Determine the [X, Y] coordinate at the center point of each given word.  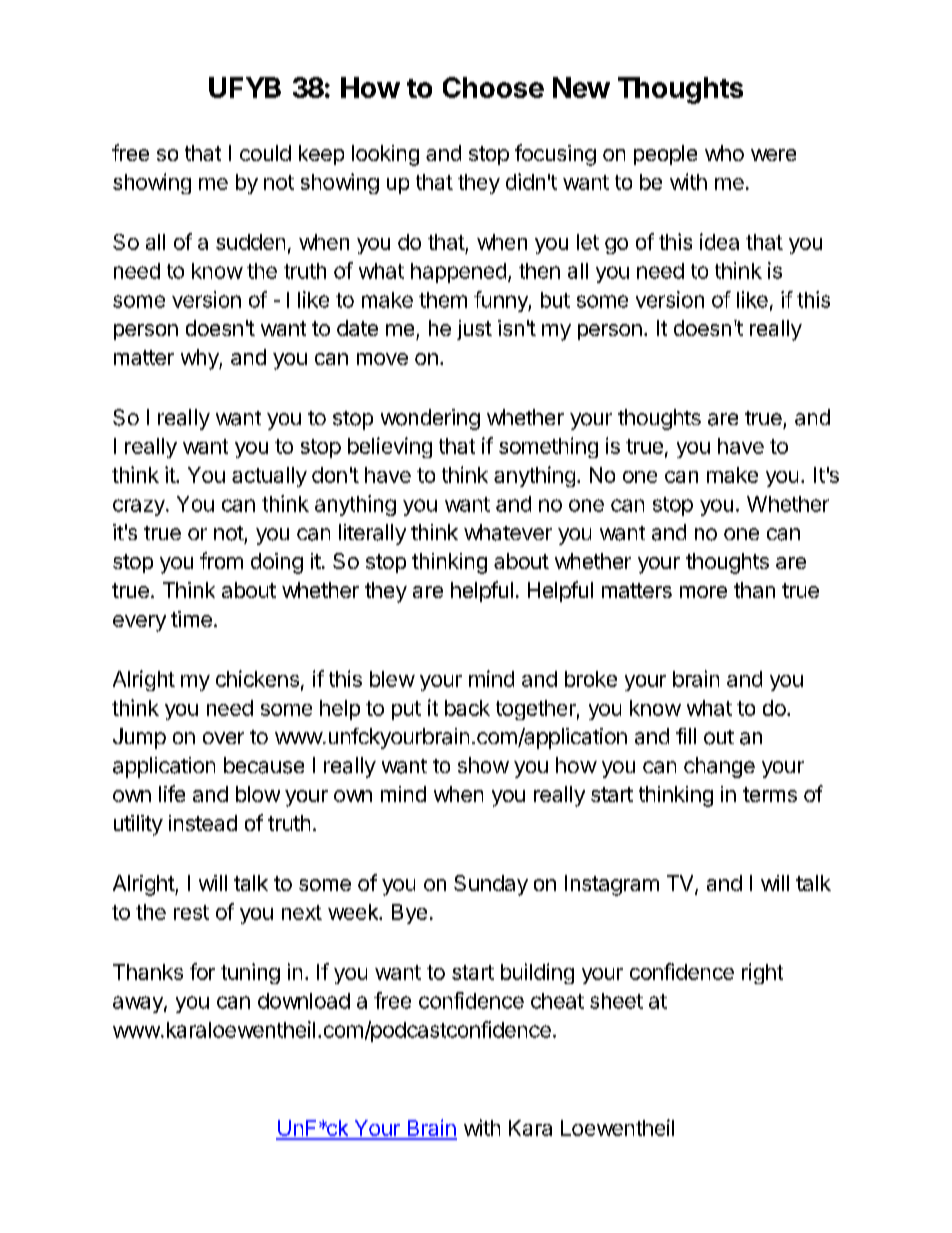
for [202, 971]
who [724, 153]
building [537, 973]
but [555, 300]
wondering [430, 419]
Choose [493, 87]
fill [686, 736]
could [265, 153]
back [467, 708]
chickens [257, 678]
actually [269, 477]
